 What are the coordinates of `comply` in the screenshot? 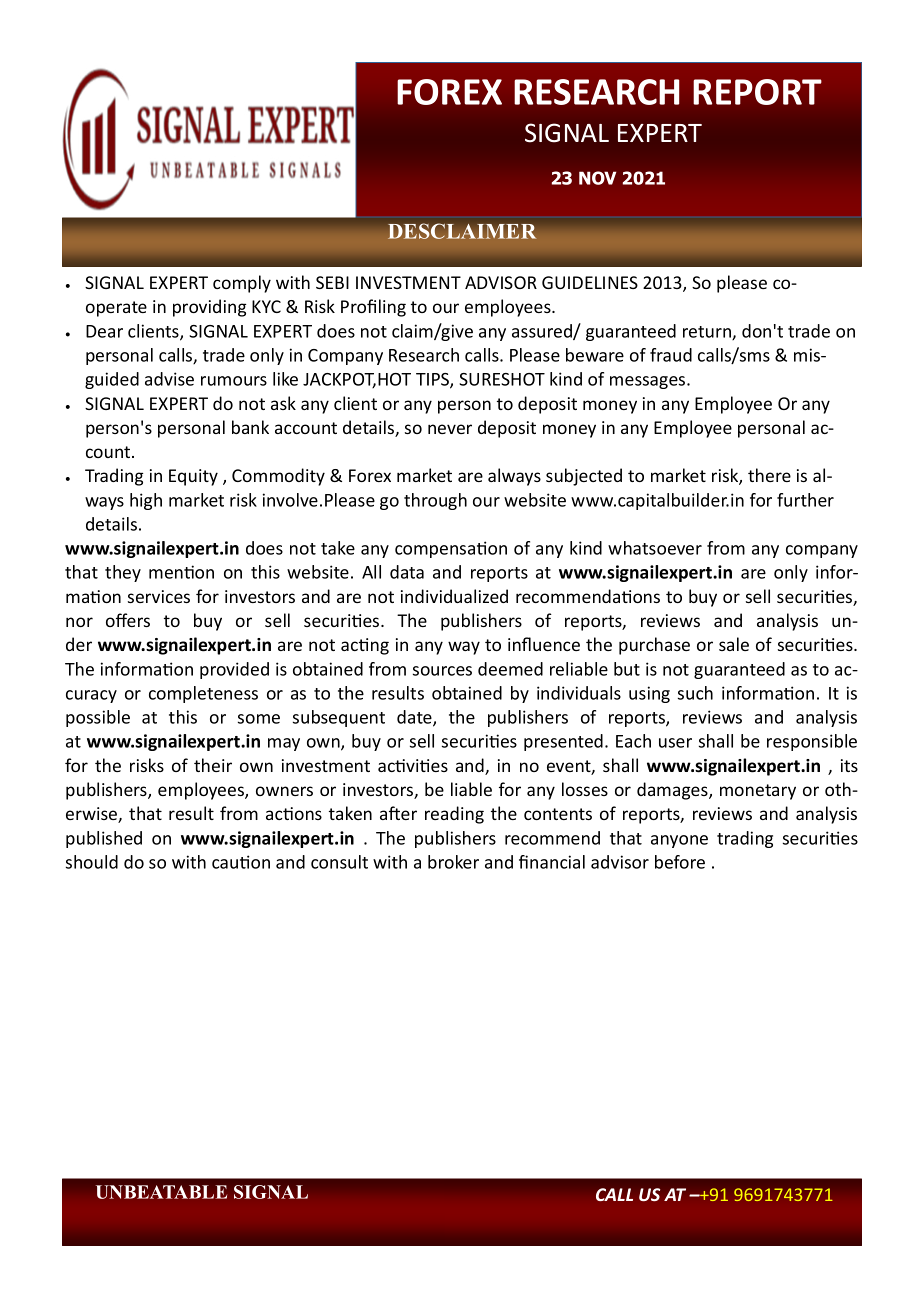 It's located at (242, 284).
